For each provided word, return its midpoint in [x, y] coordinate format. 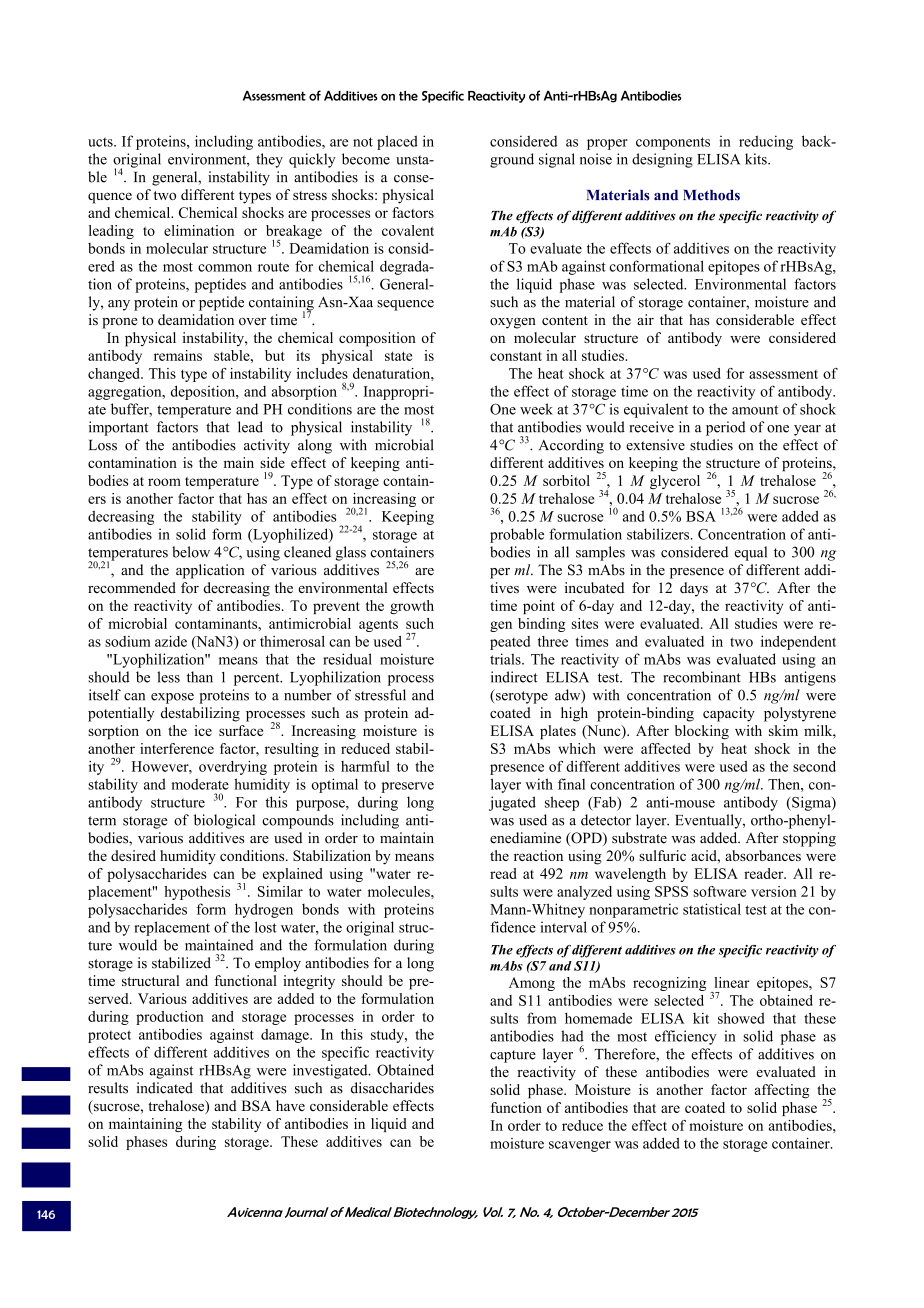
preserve [408, 787]
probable [517, 535]
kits [757, 159]
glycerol [675, 482]
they [269, 160]
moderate [200, 784]
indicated [164, 1088]
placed [397, 142]
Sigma [811, 803]
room [164, 482]
